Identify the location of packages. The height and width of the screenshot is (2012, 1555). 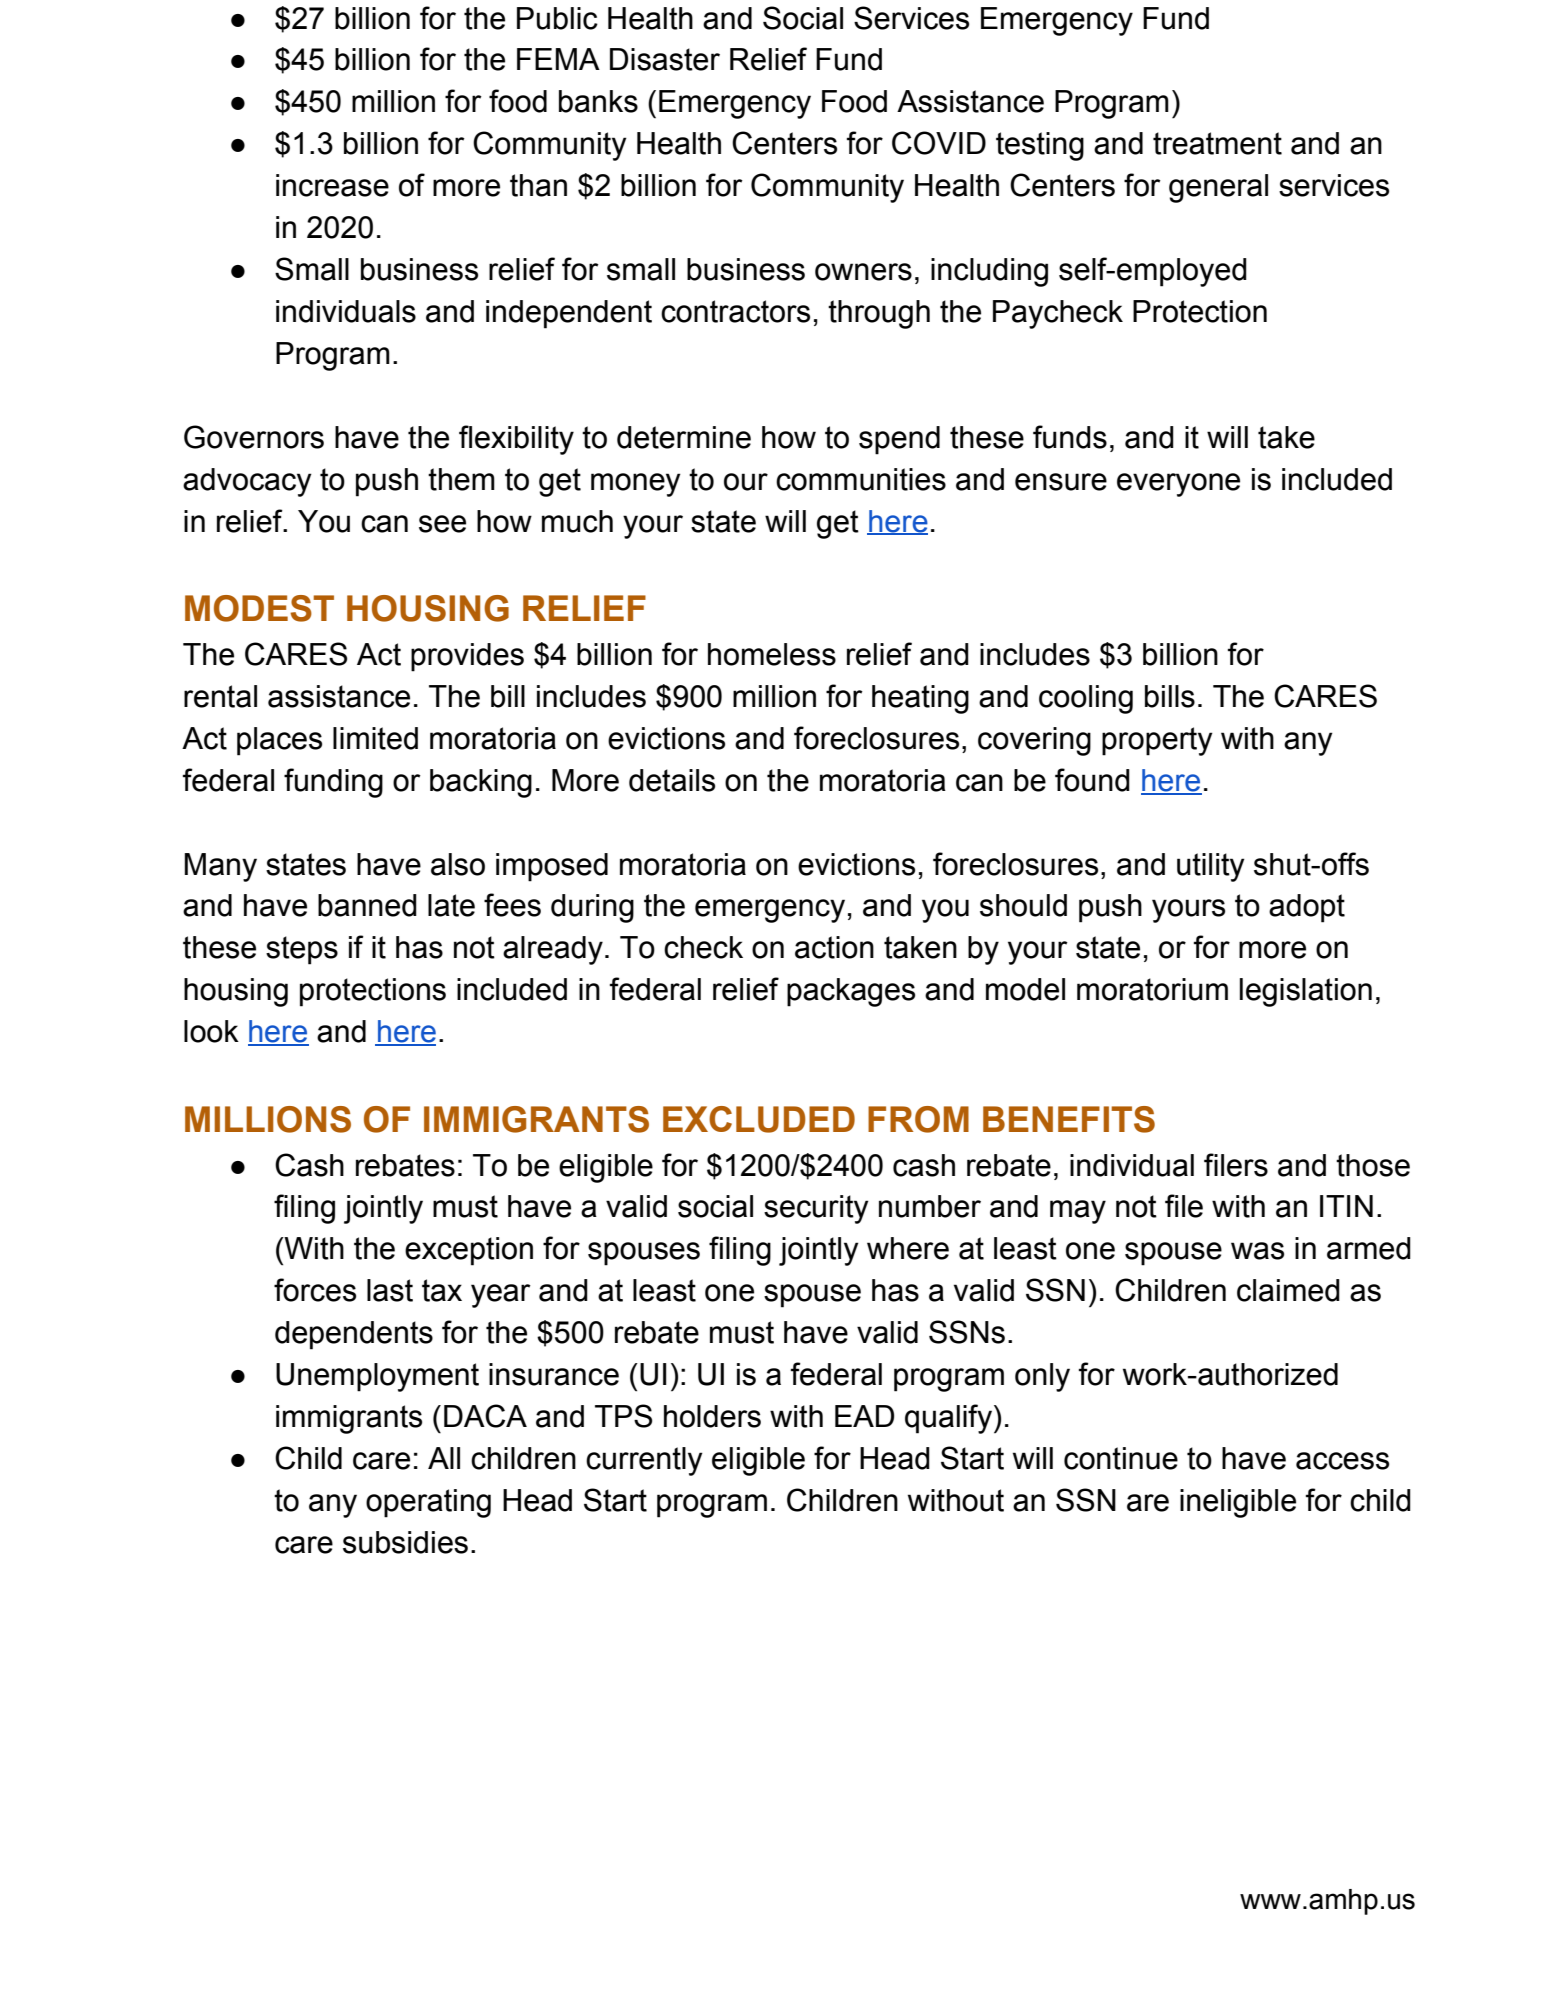
(851, 992).
